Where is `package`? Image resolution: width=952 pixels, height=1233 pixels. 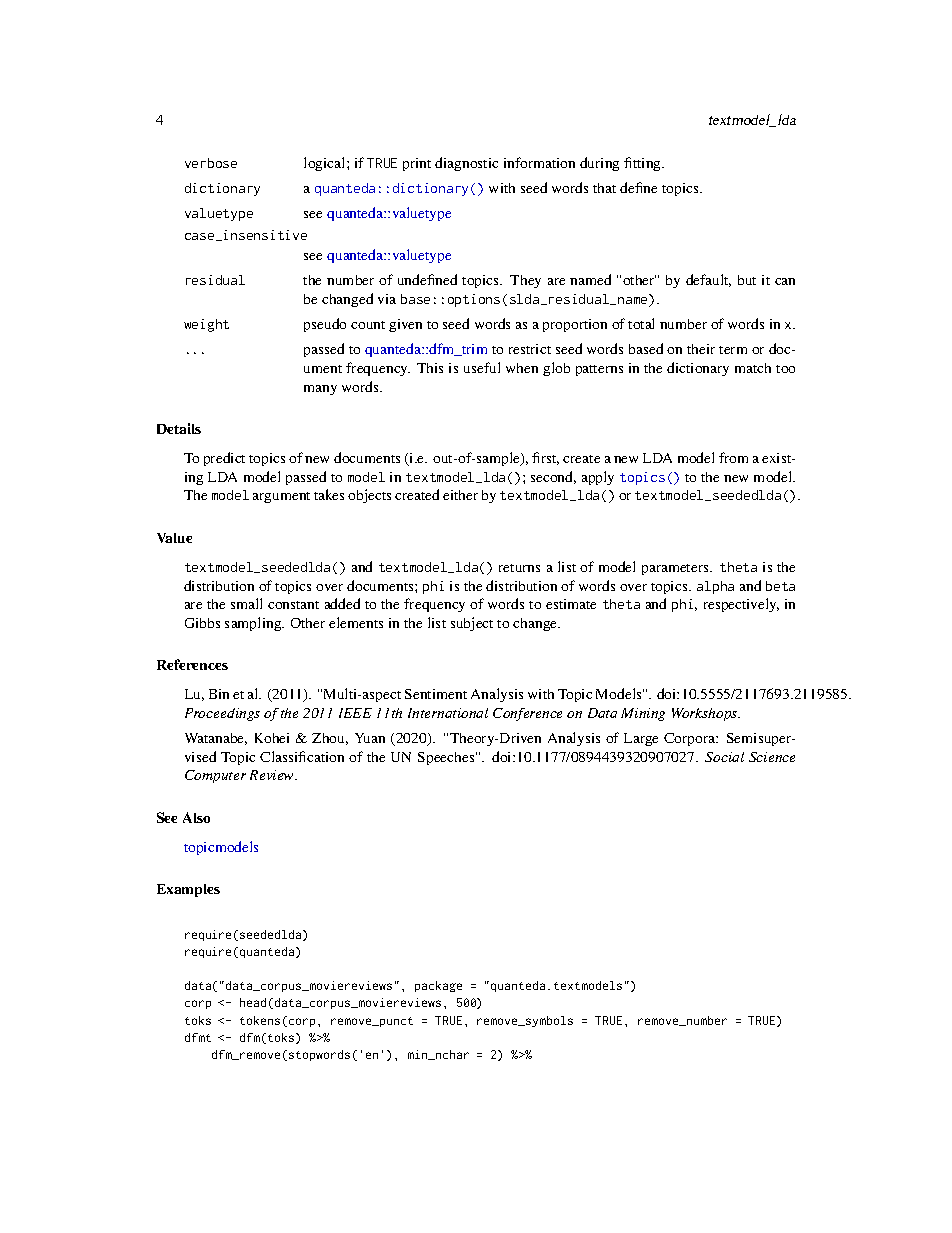 package is located at coordinates (438, 986).
